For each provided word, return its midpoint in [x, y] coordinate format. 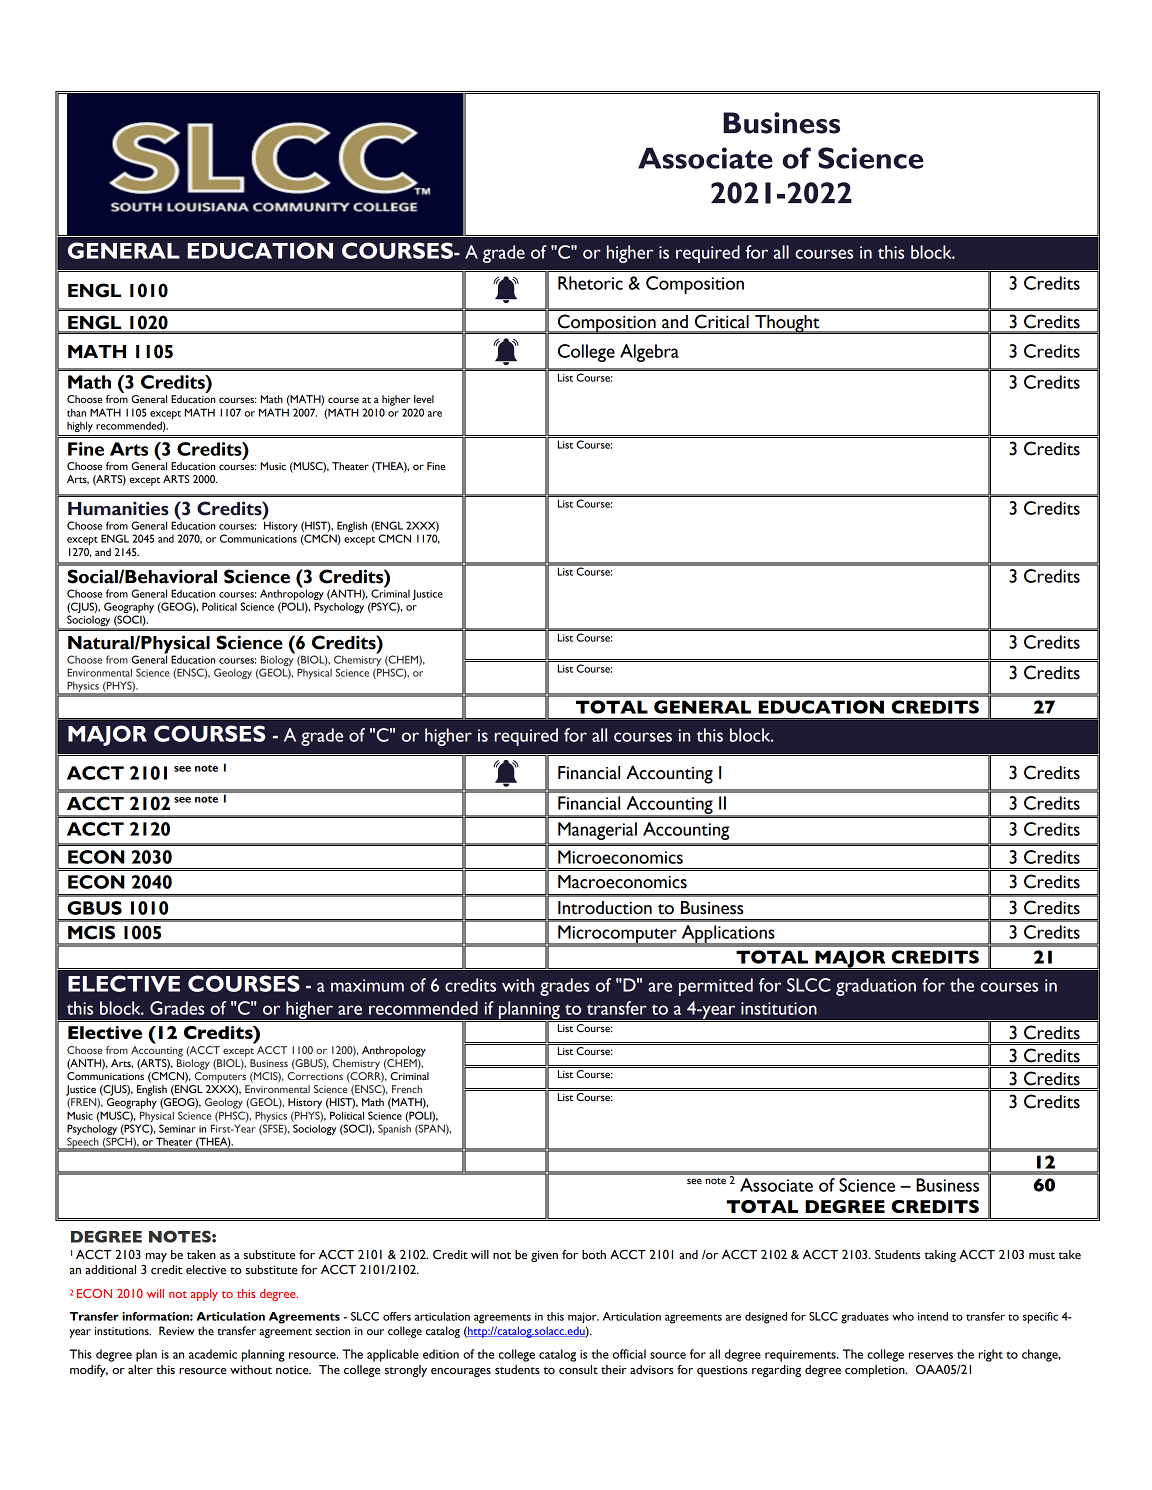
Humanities [118, 508]
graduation [876, 987]
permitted [716, 987]
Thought [787, 324]
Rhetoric [590, 283]
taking [940, 1256]
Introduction [605, 908]
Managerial [597, 831]
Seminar [177, 1128]
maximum [367, 985]
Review [176, 1330]
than [76, 412]
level [424, 399]
